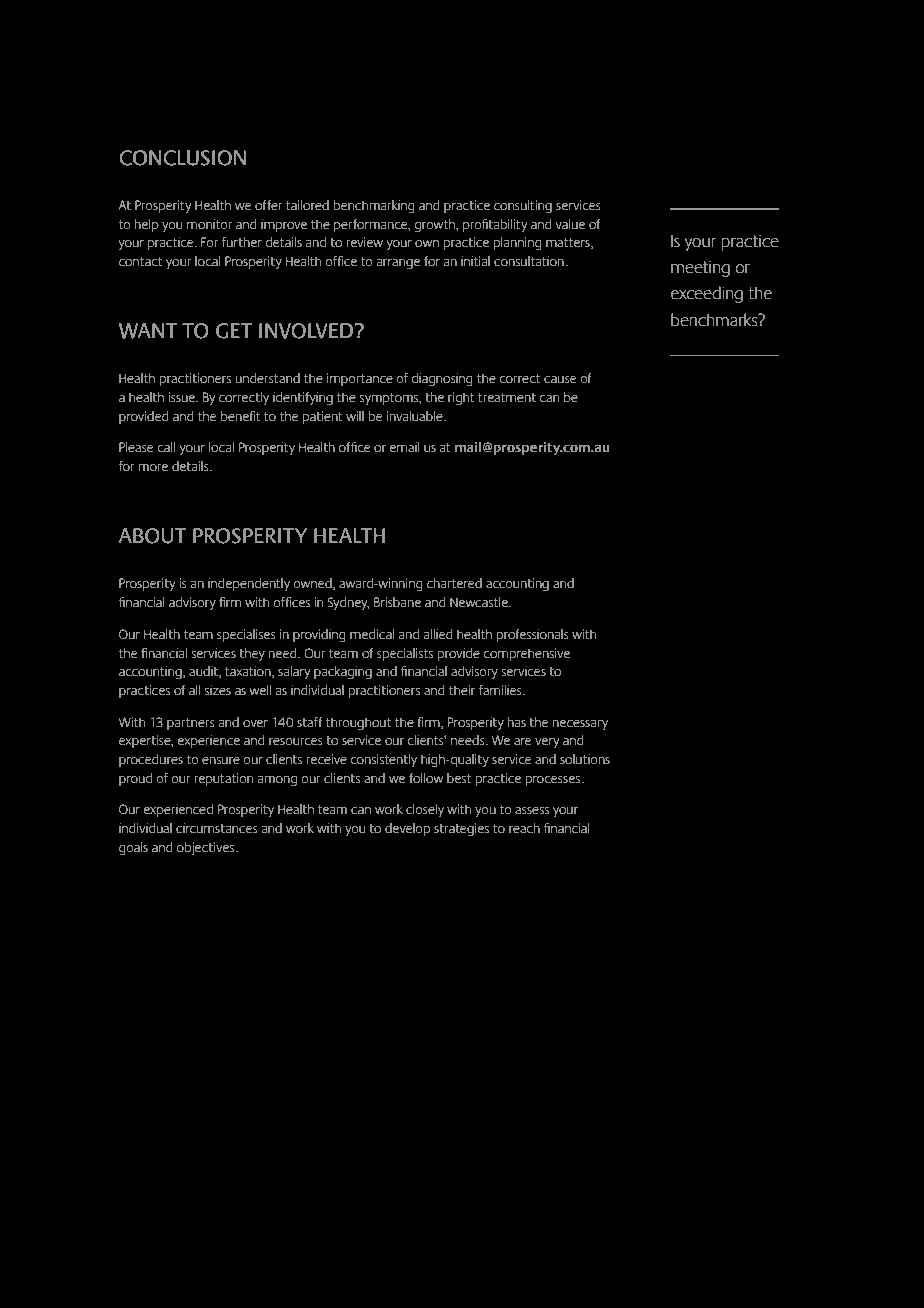 Image resolution: width=924 pixels, height=1308 pixels. Describe the element at coordinates (234, 331) in the page. I see `GET` at that location.
